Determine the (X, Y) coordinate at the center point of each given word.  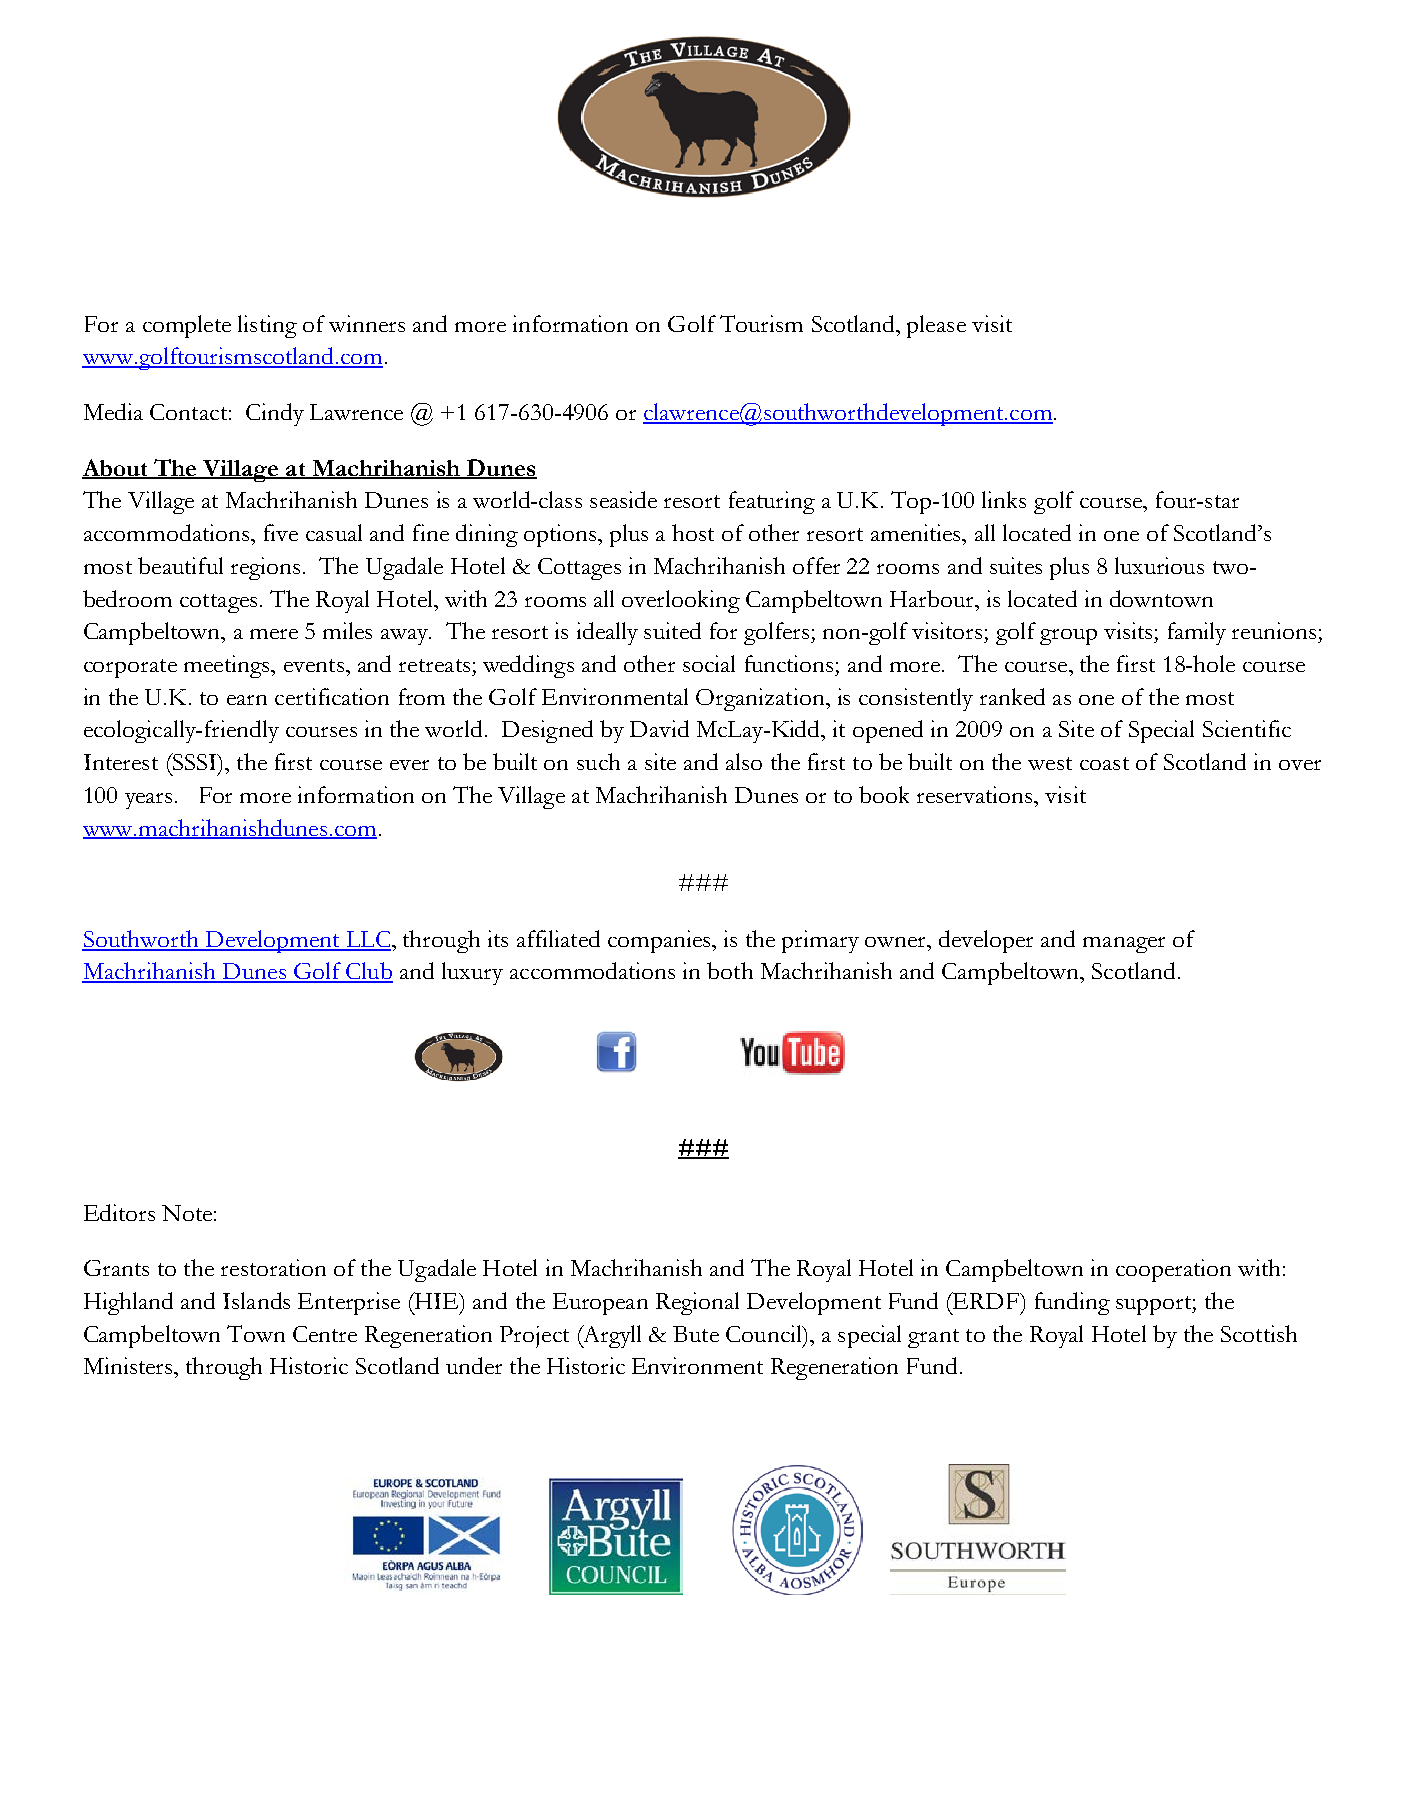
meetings (228, 666)
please (936, 326)
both (730, 970)
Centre (325, 1334)
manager (1124, 945)
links (1004, 499)
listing (267, 326)
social (709, 663)
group (1068, 637)
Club (369, 972)
